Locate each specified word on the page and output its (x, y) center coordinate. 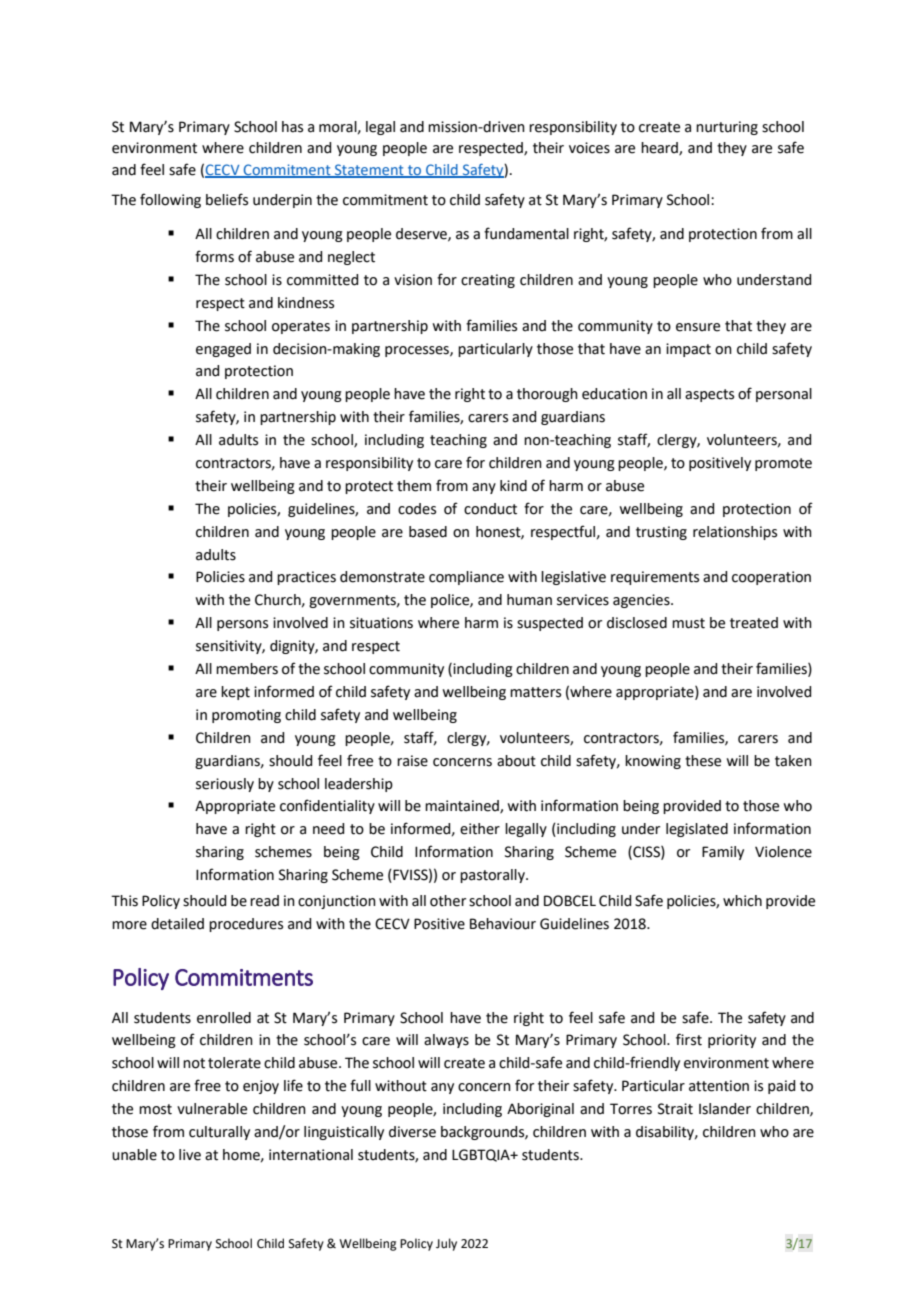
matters (535, 692)
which (742, 901)
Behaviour (503, 924)
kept (235, 693)
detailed (177, 924)
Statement (369, 170)
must (688, 623)
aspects (709, 395)
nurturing (727, 128)
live (190, 1155)
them (414, 486)
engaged (223, 350)
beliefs (227, 199)
